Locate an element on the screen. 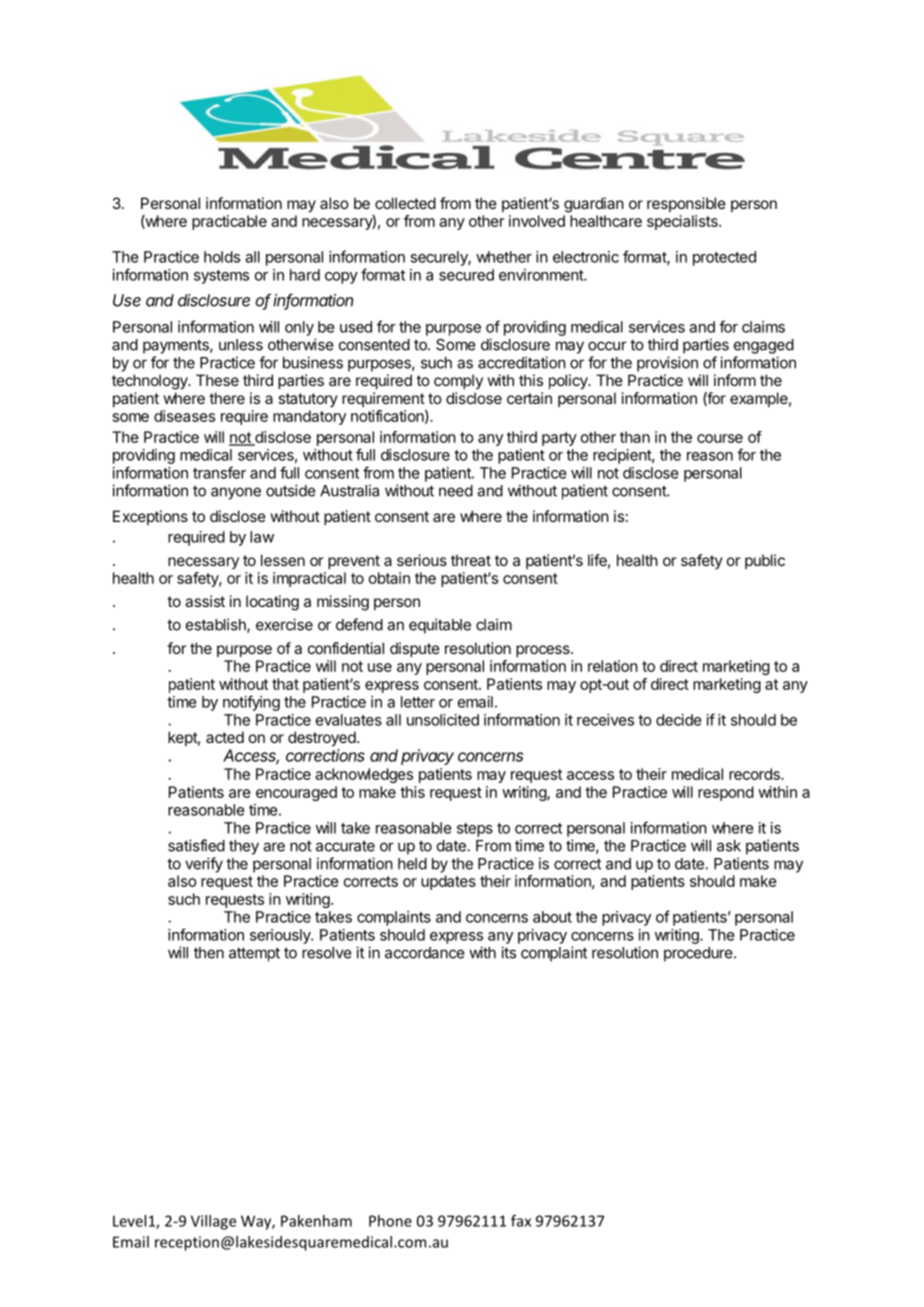 The height and width of the screenshot is (1307, 924). respond is located at coordinates (726, 793).
